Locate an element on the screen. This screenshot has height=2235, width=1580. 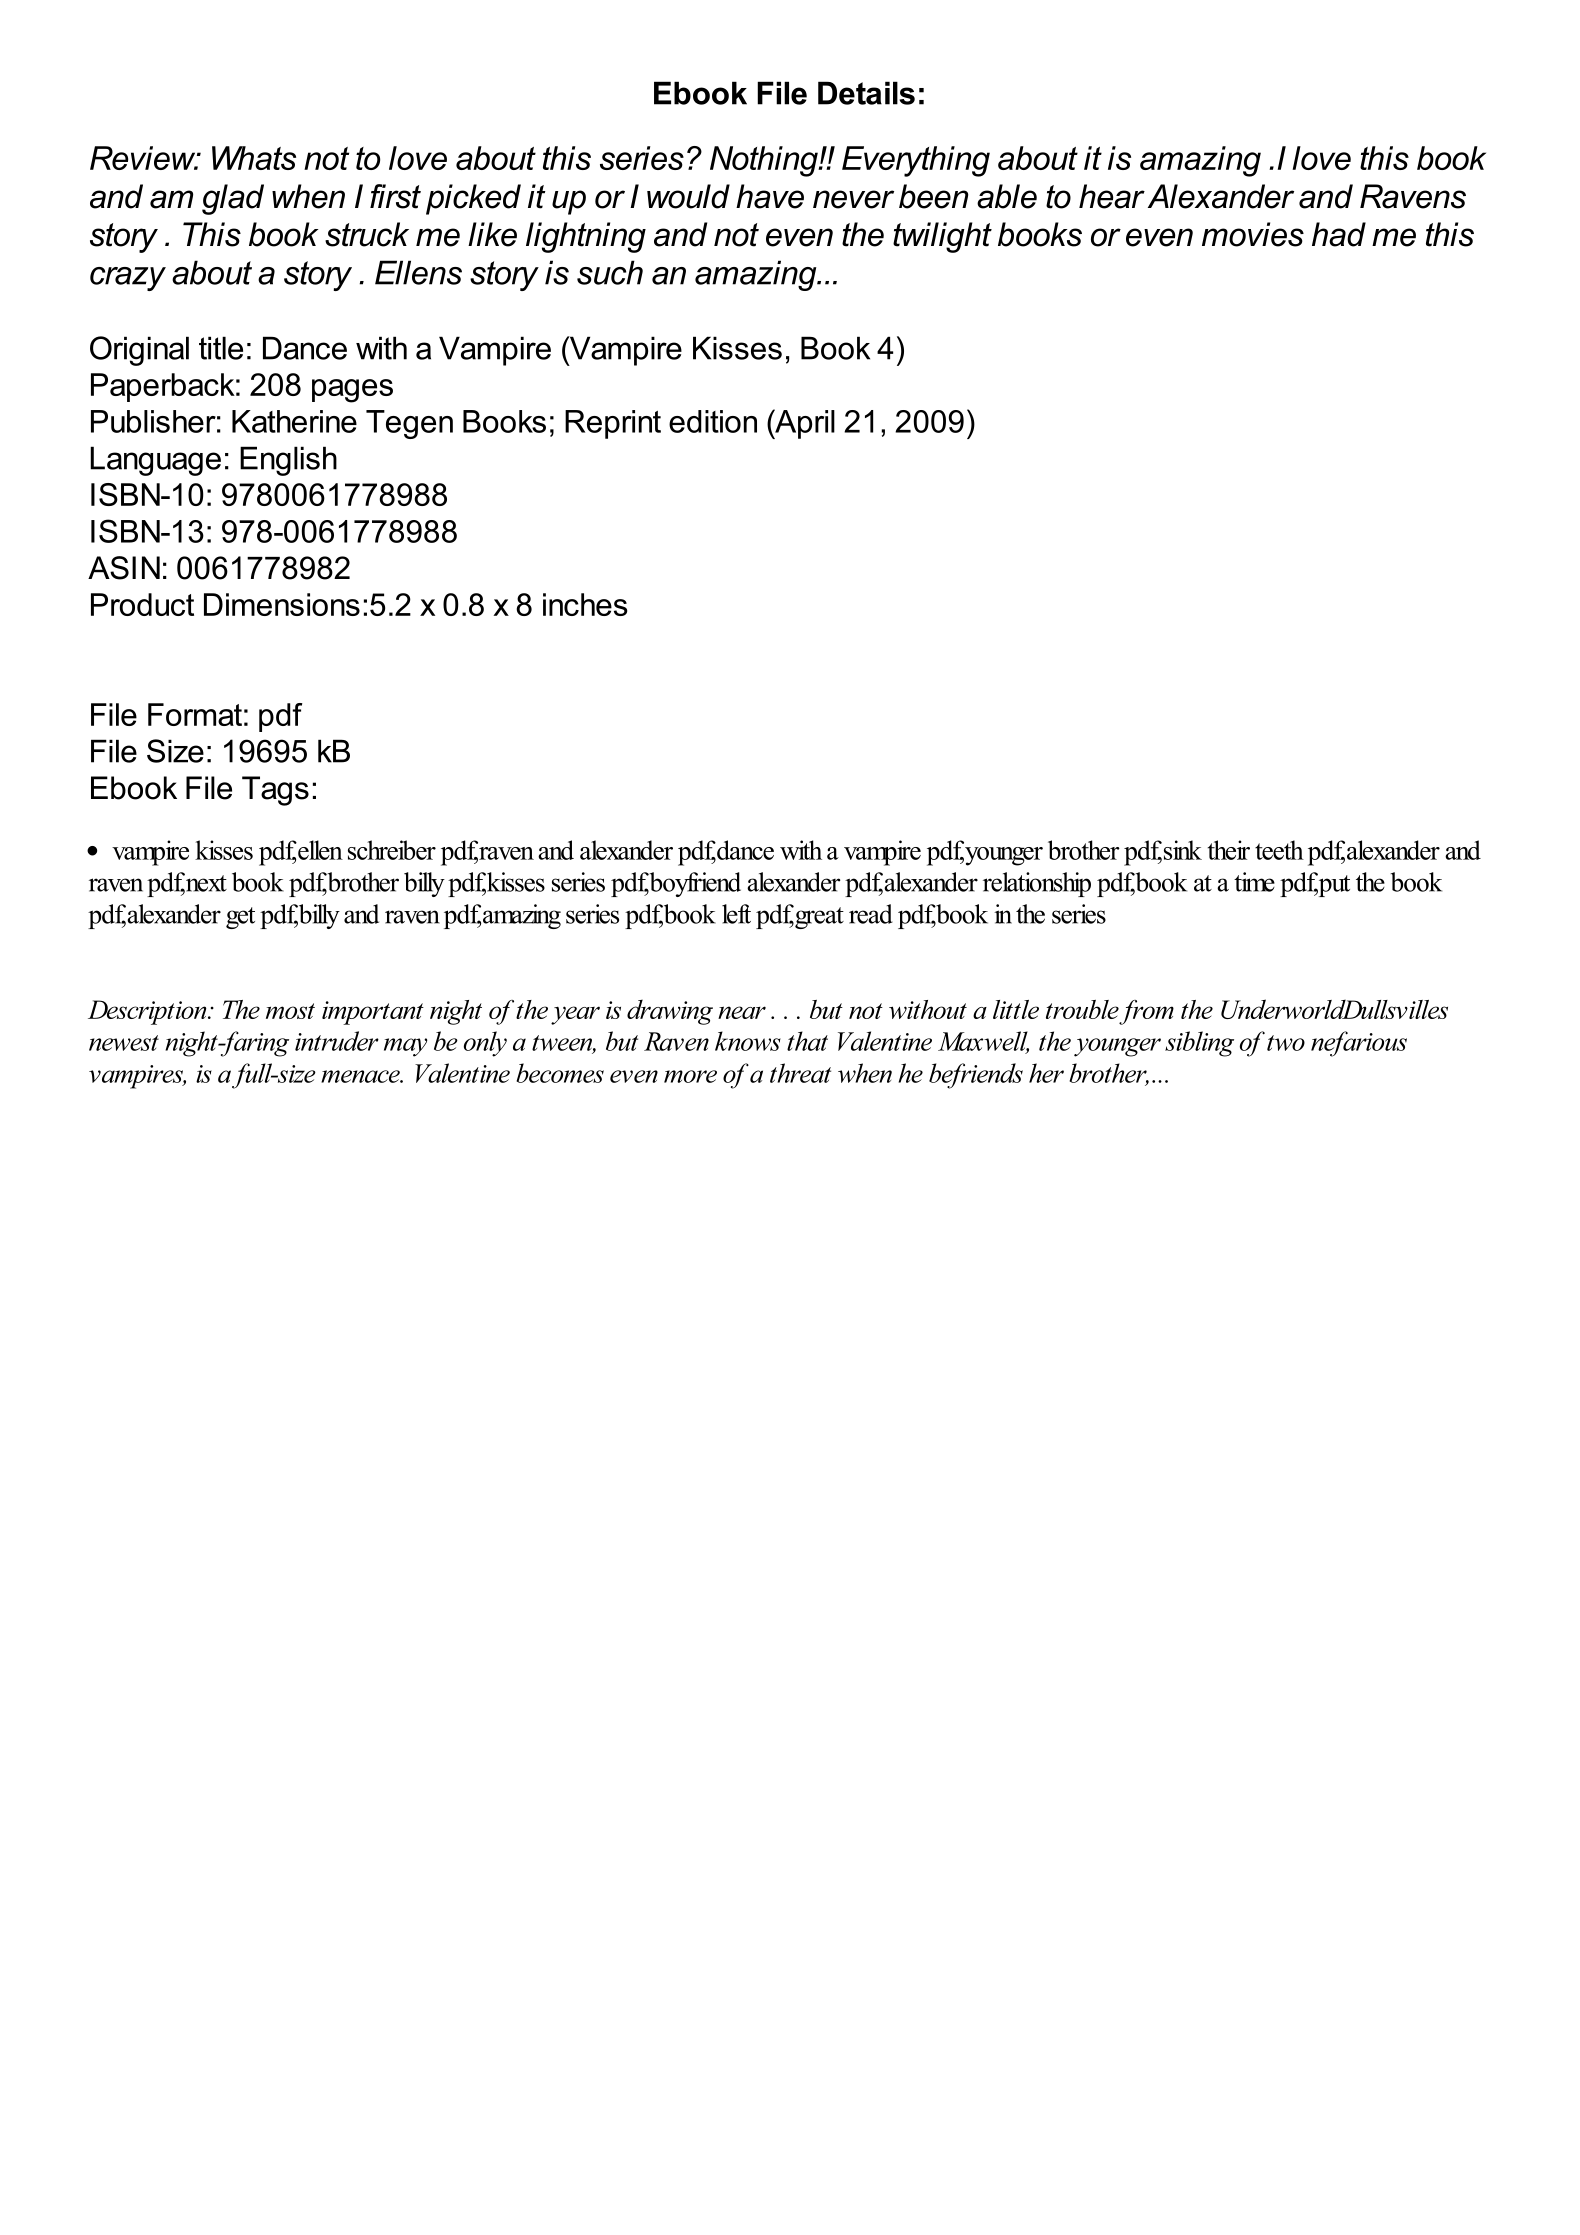
their is located at coordinates (1229, 850).
